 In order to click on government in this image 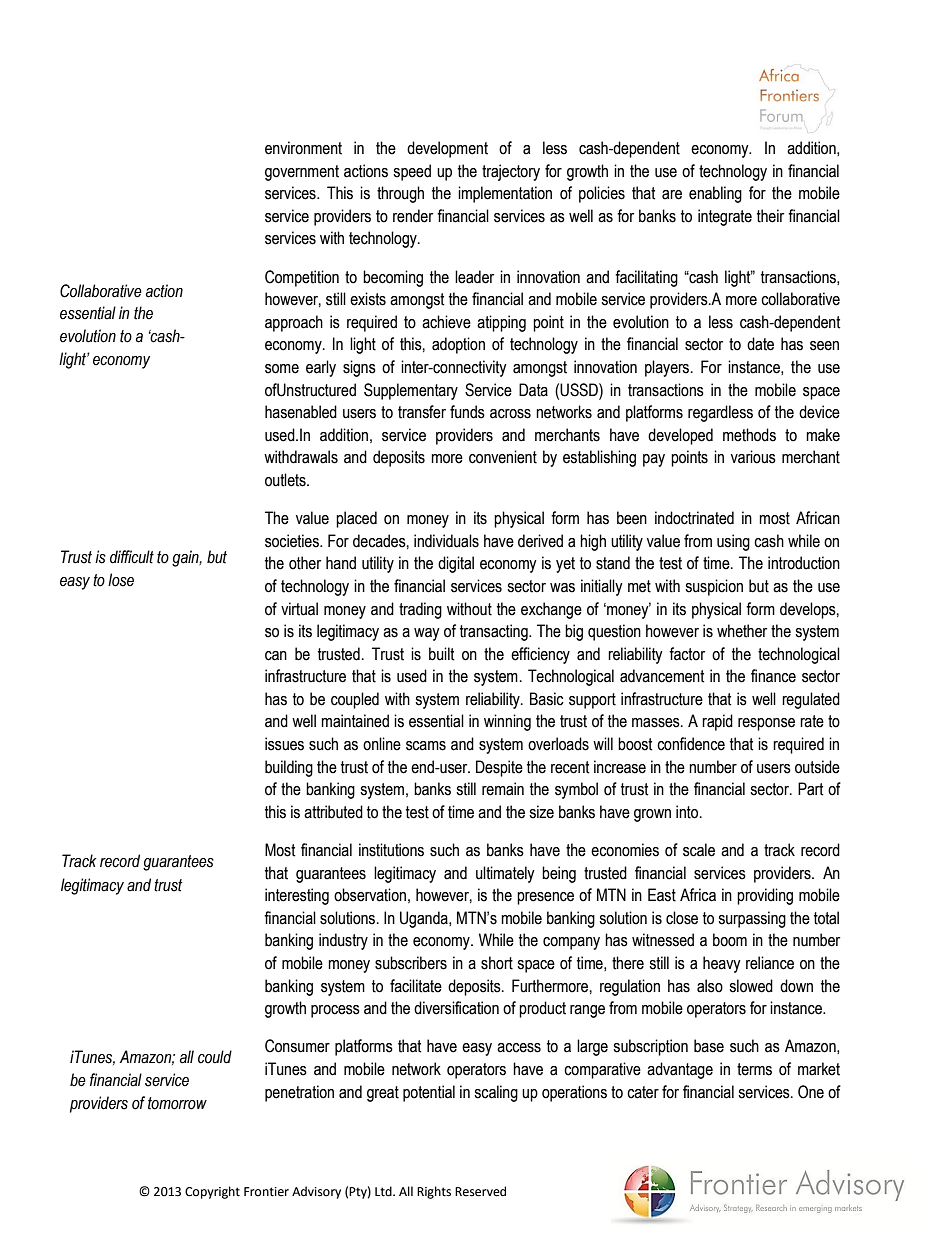, I will do `click(302, 173)`.
